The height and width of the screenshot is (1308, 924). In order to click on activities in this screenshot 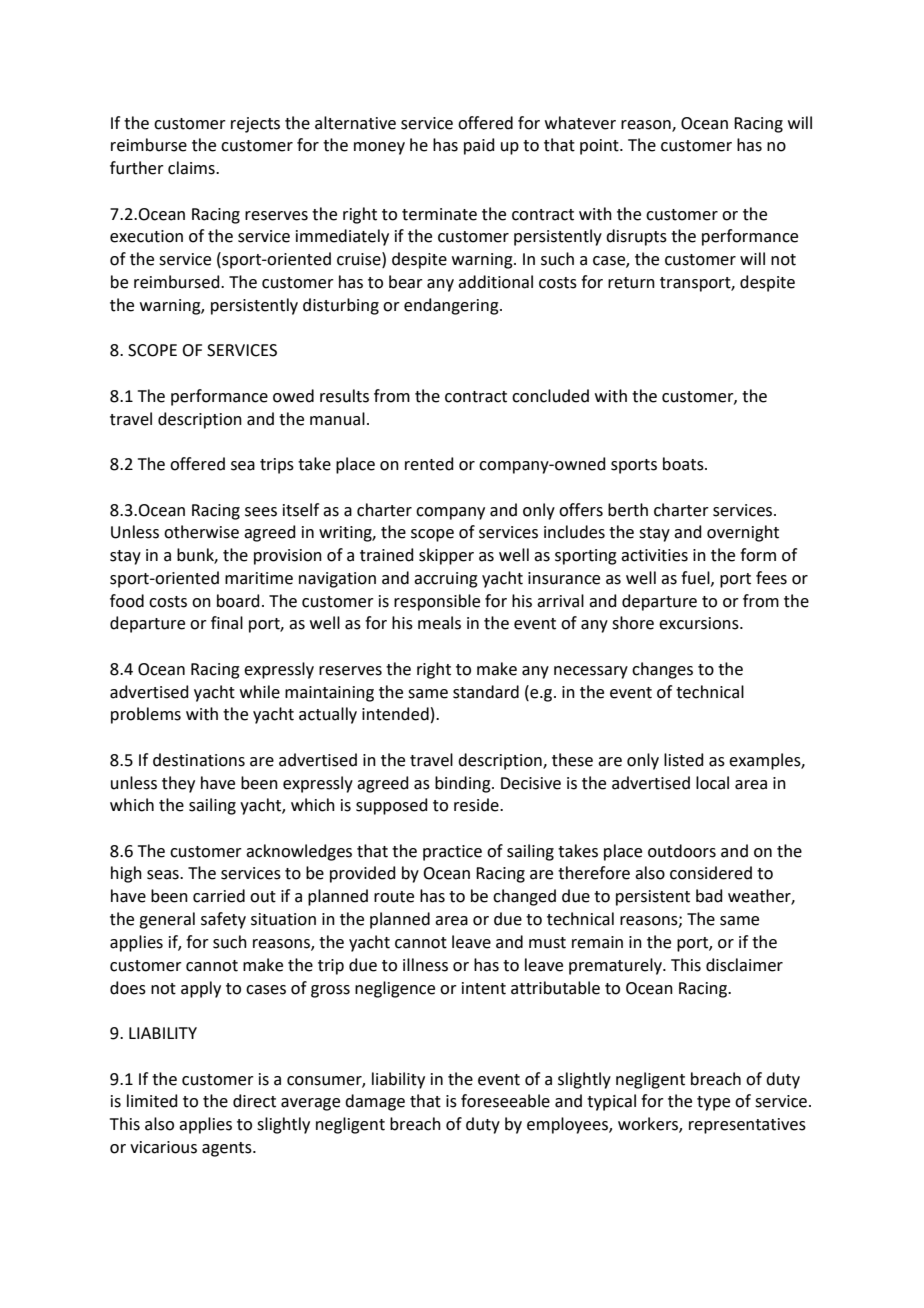, I will do `click(654, 555)`.
